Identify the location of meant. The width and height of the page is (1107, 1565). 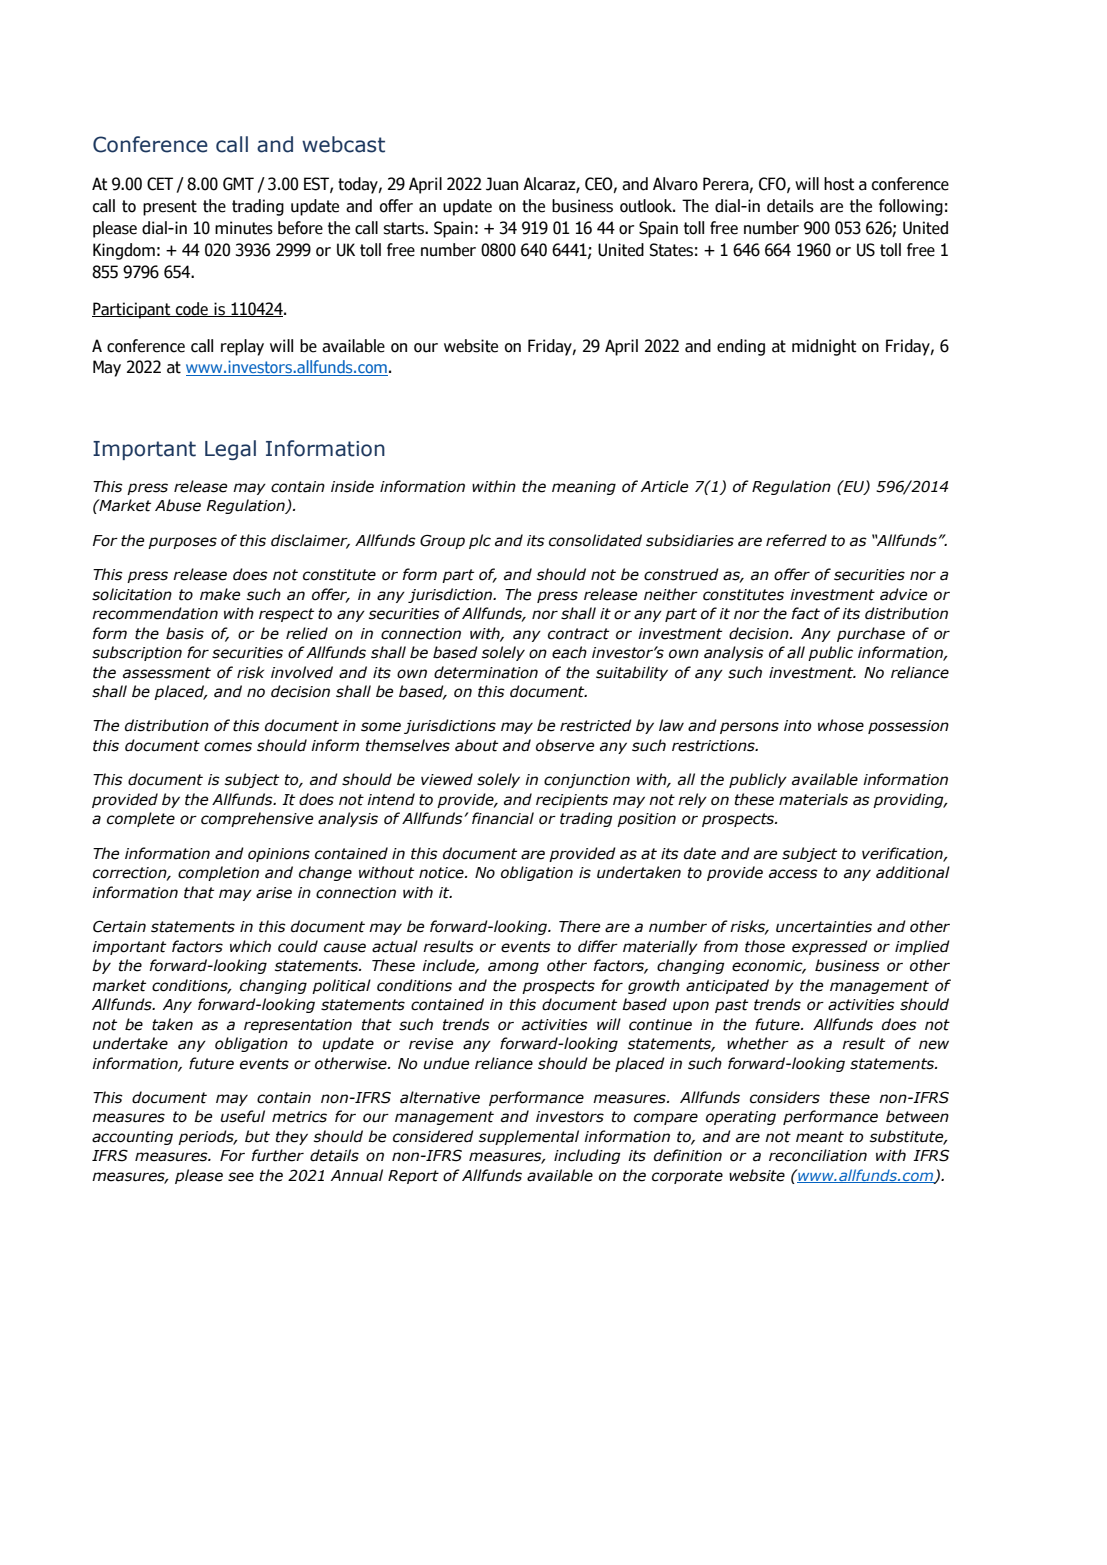
(820, 1137).
